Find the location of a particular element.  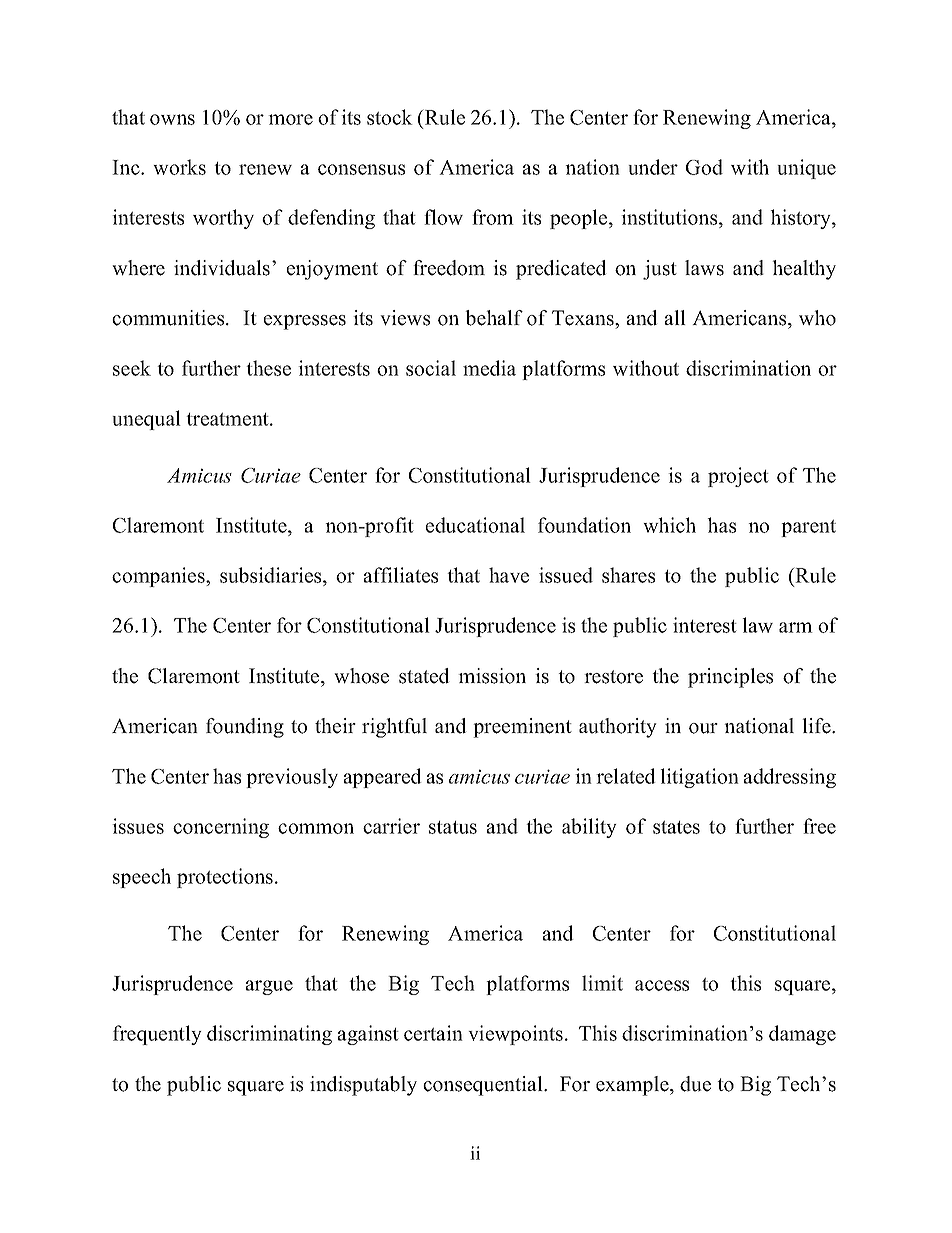

concerning is located at coordinates (221, 828).
